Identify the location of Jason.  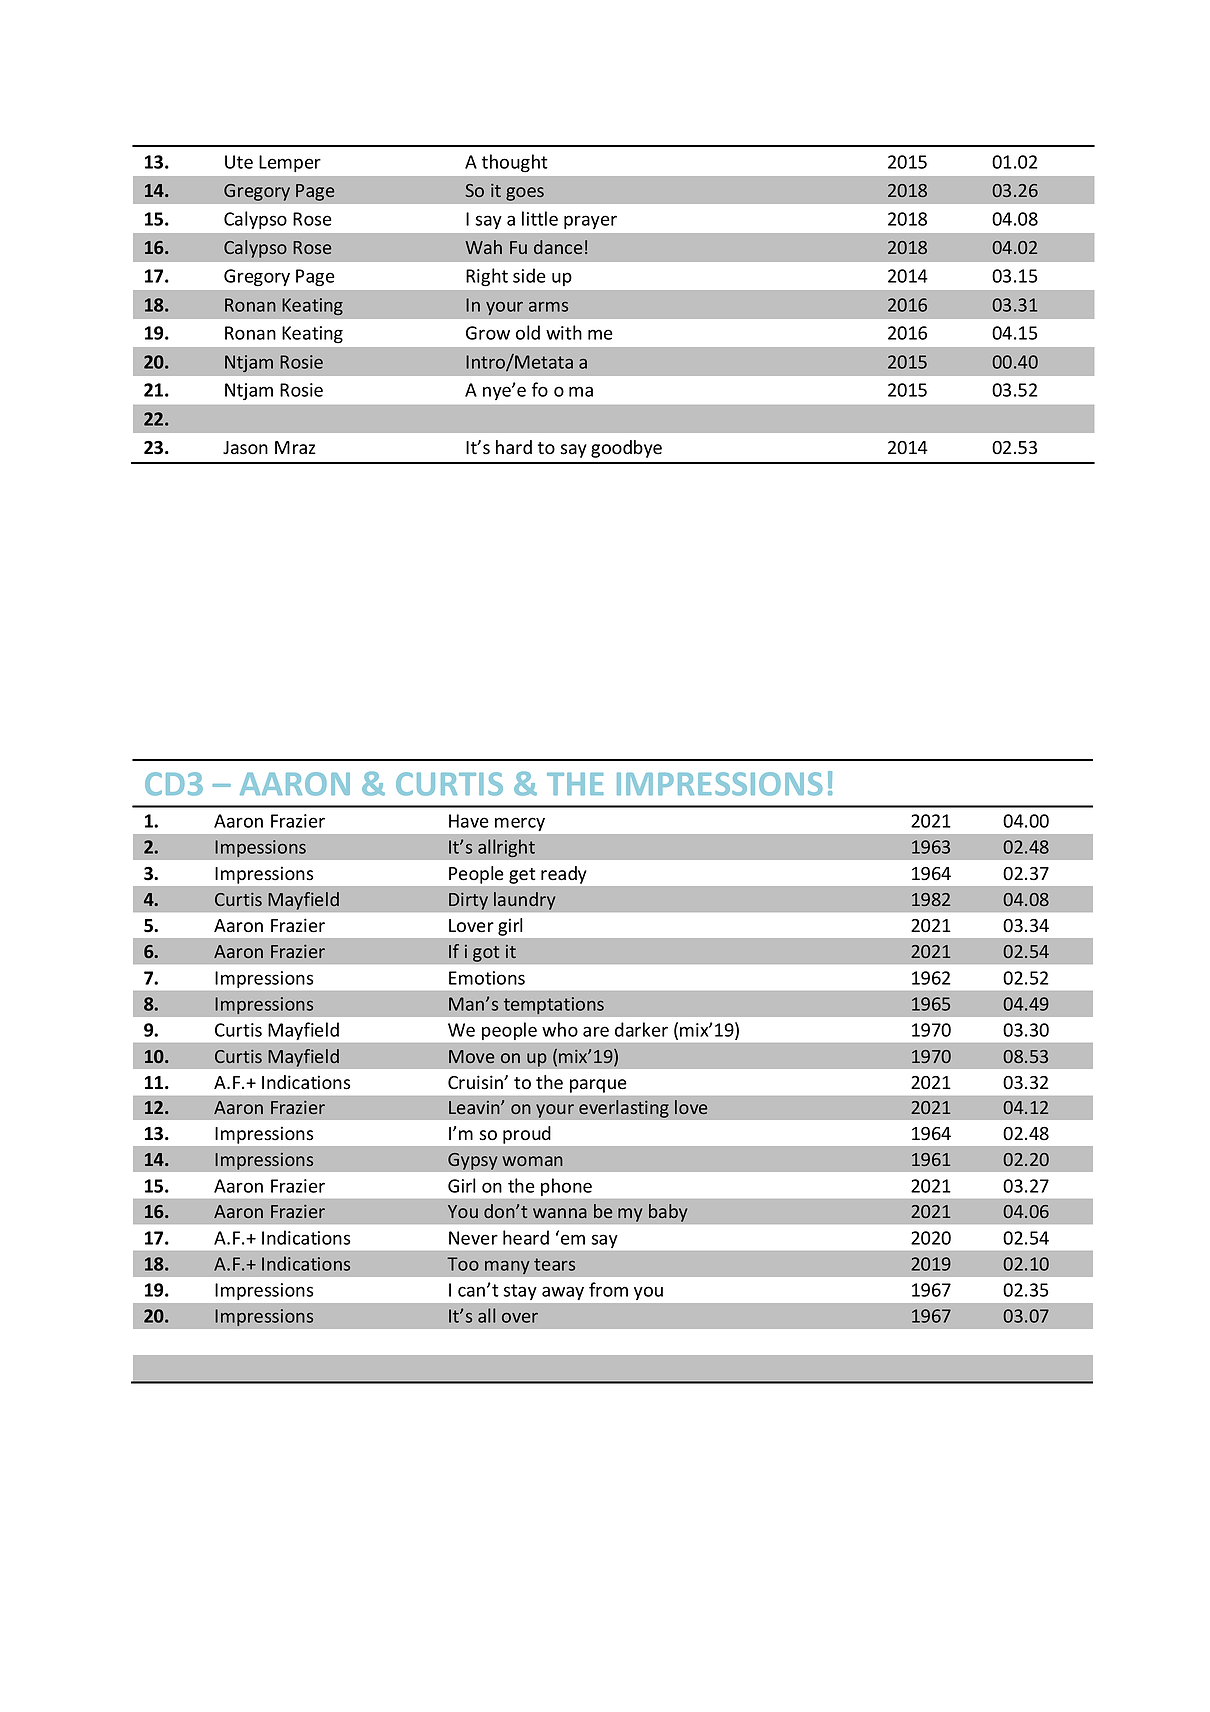
(245, 448).
